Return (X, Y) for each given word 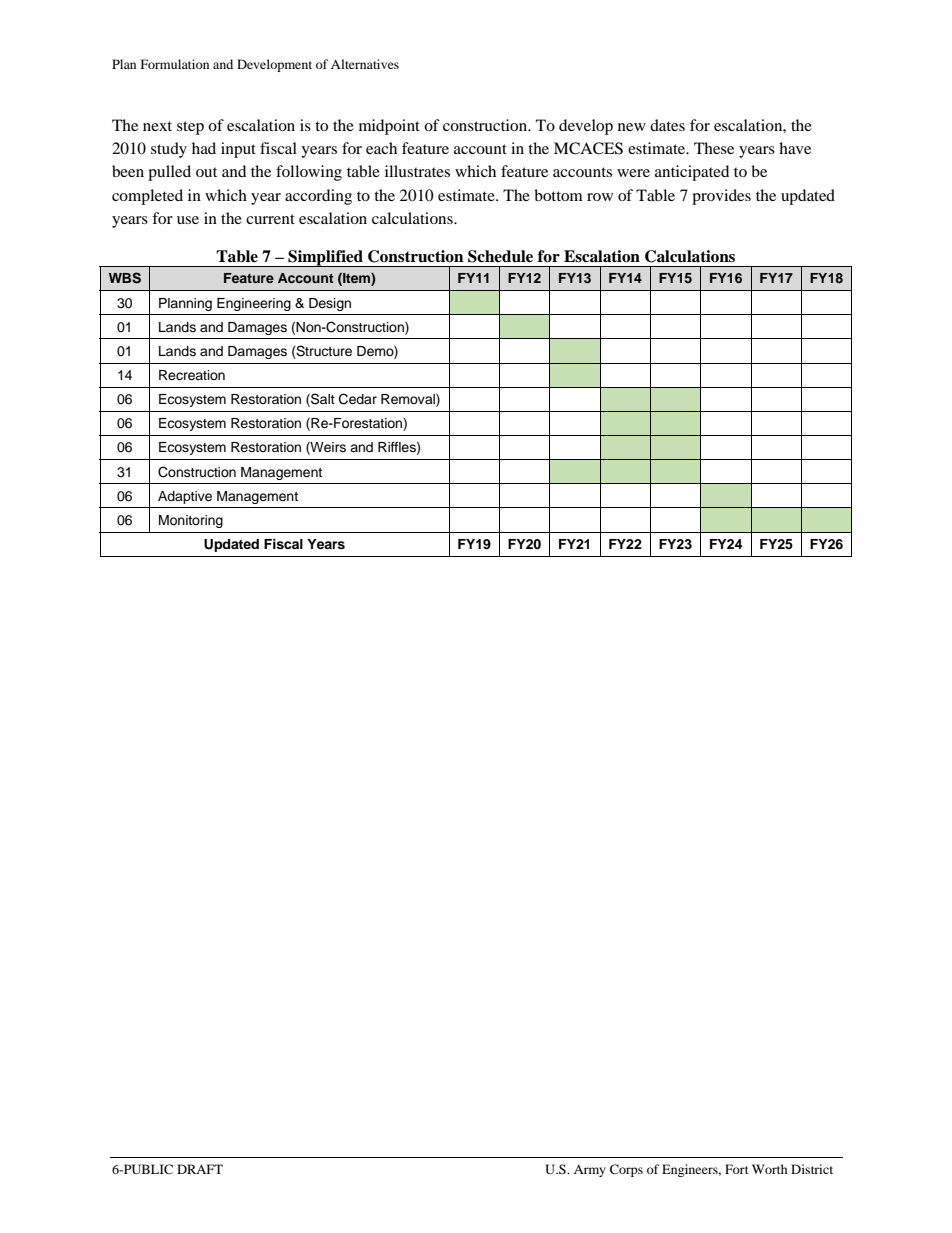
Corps (626, 1170)
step (190, 128)
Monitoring (191, 521)
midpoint (389, 127)
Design (330, 304)
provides (721, 197)
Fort (737, 1169)
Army (590, 1171)
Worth (770, 1169)
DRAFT (200, 1169)
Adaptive (185, 497)
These (714, 148)
